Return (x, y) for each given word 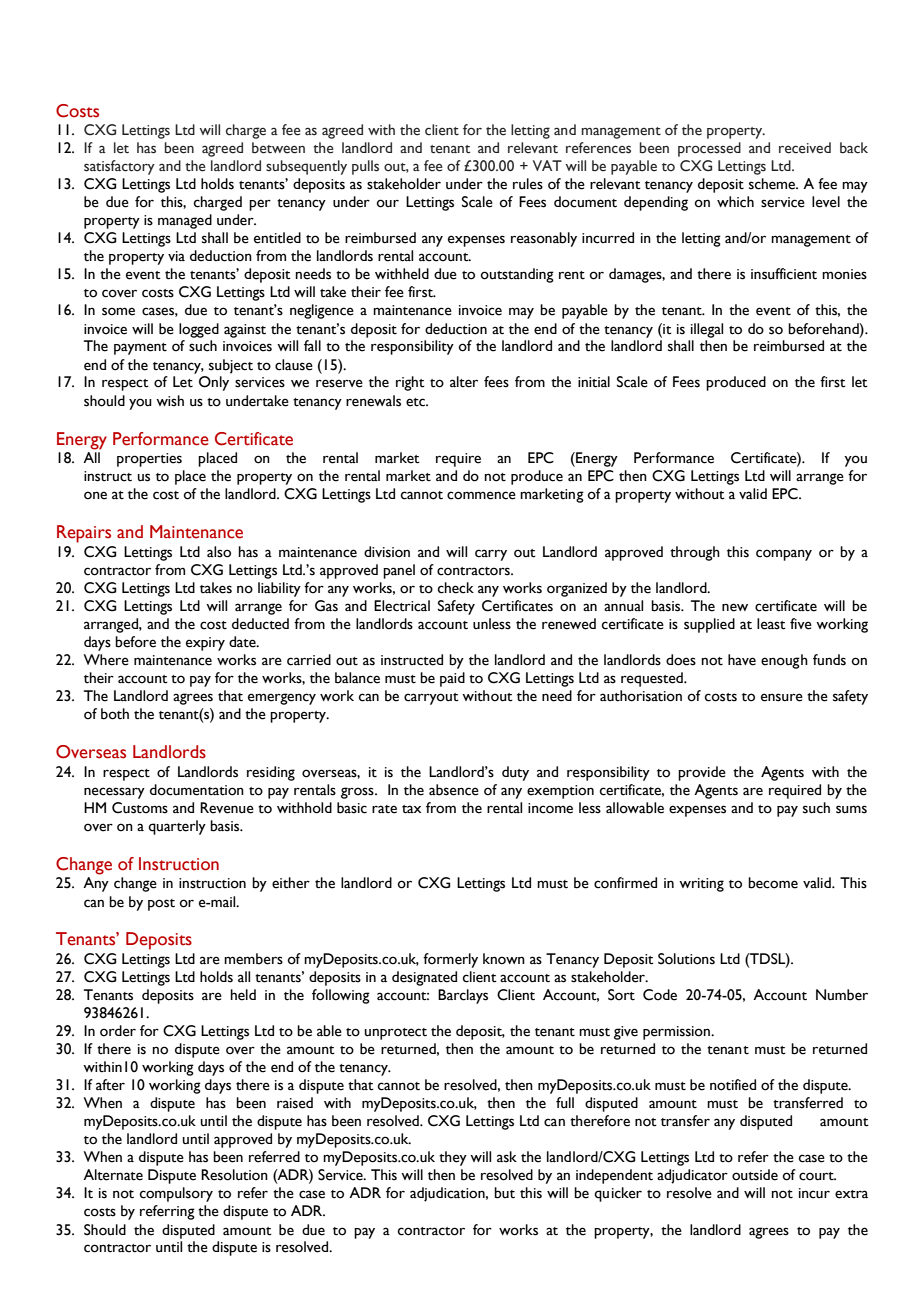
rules (528, 184)
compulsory (176, 1194)
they (453, 1158)
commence (481, 495)
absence (454, 790)
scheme (773, 184)
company (784, 555)
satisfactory (119, 167)
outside (755, 1175)
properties (149, 460)
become (773, 883)
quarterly (177, 827)
